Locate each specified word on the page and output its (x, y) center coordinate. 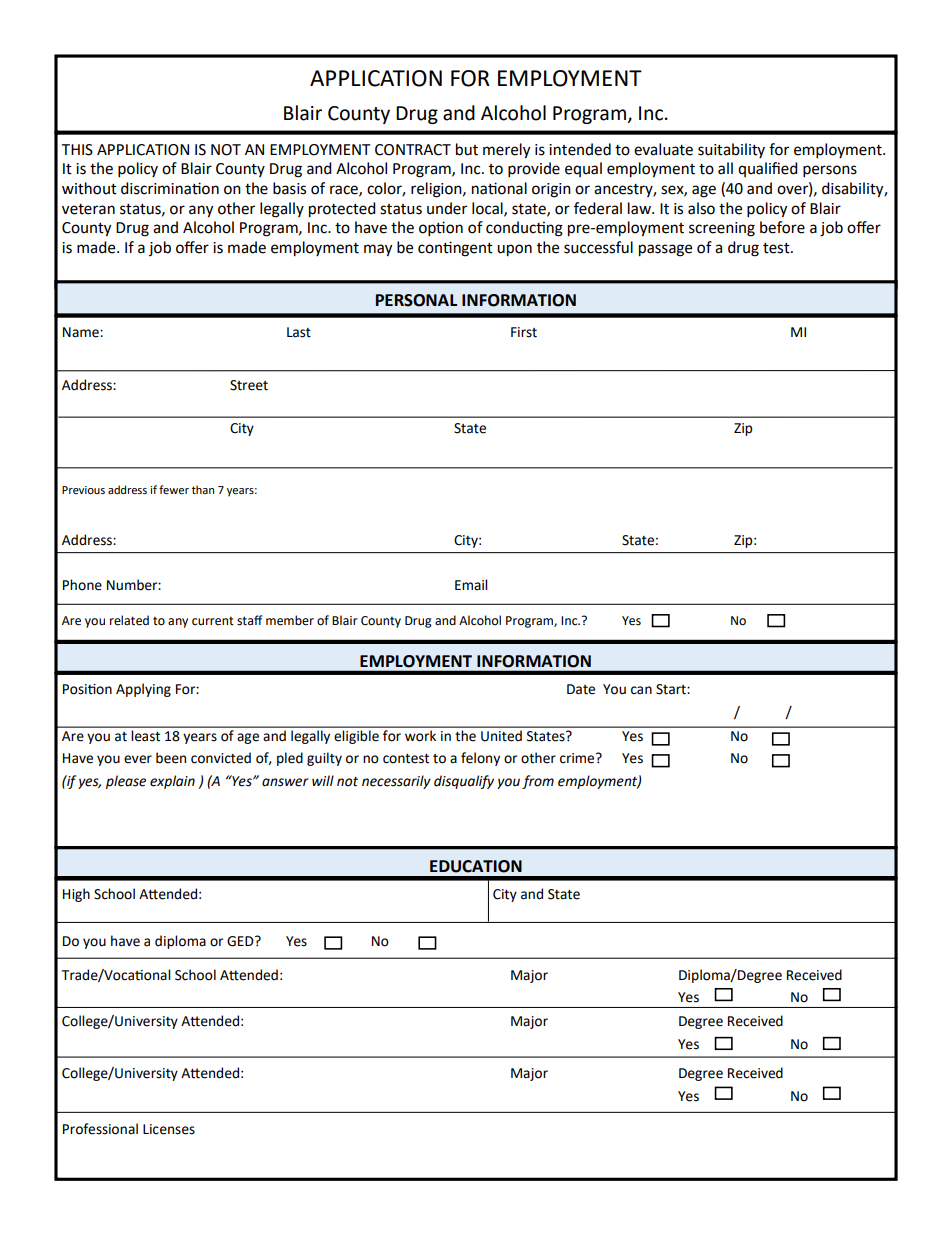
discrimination (170, 188)
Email (471, 585)
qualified (768, 169)
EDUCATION (476, 866)
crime (578, 758)
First (524, 332)
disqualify (464, 782)
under (447, 208)
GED (241, 941)
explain (172, 782)
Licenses (169, 1129)
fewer (174, 490)
